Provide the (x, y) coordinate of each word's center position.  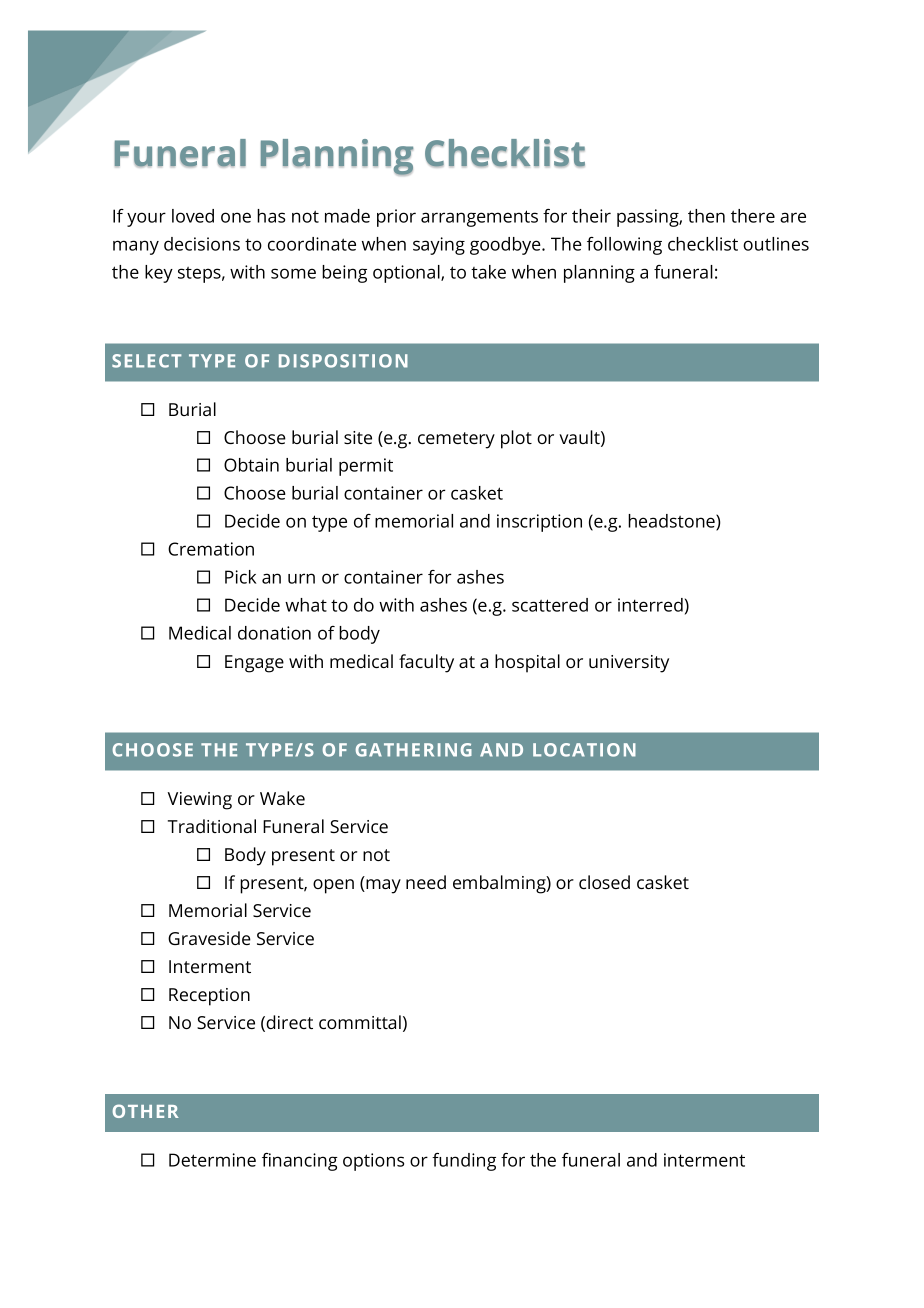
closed (604, 882)
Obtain (251, 465)
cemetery (456, 440)
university (629, 664)
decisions (202, 244)
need (426, 882)
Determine (212, 1160)
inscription (539, 523)
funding (464, 1162)
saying (439, 246)
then (706, 216)
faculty (426, 663)
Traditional (212, 826)
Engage (254, 664)
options (373, 1162)
